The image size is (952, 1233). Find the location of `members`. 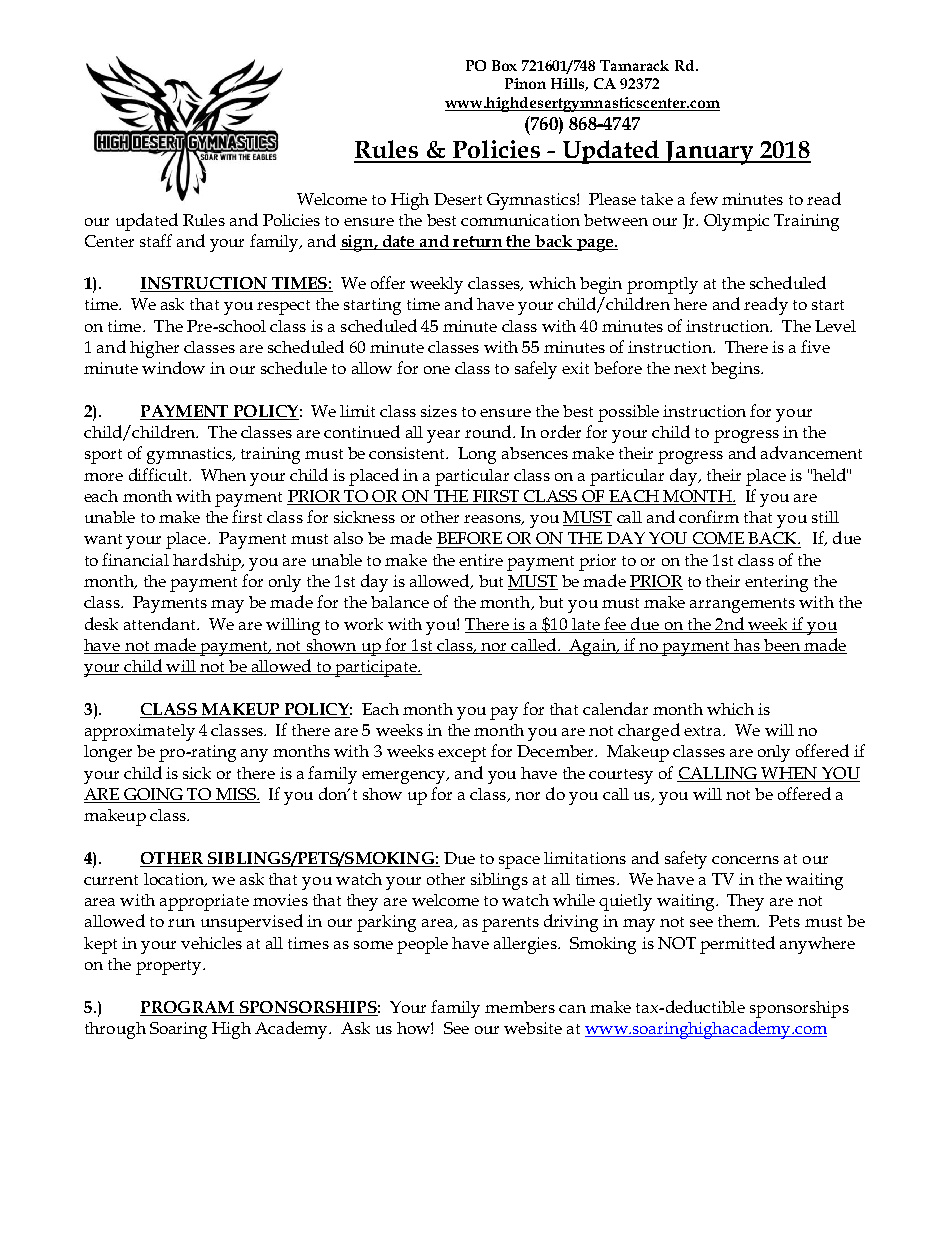

members is located at coordinates (520, 1007).
